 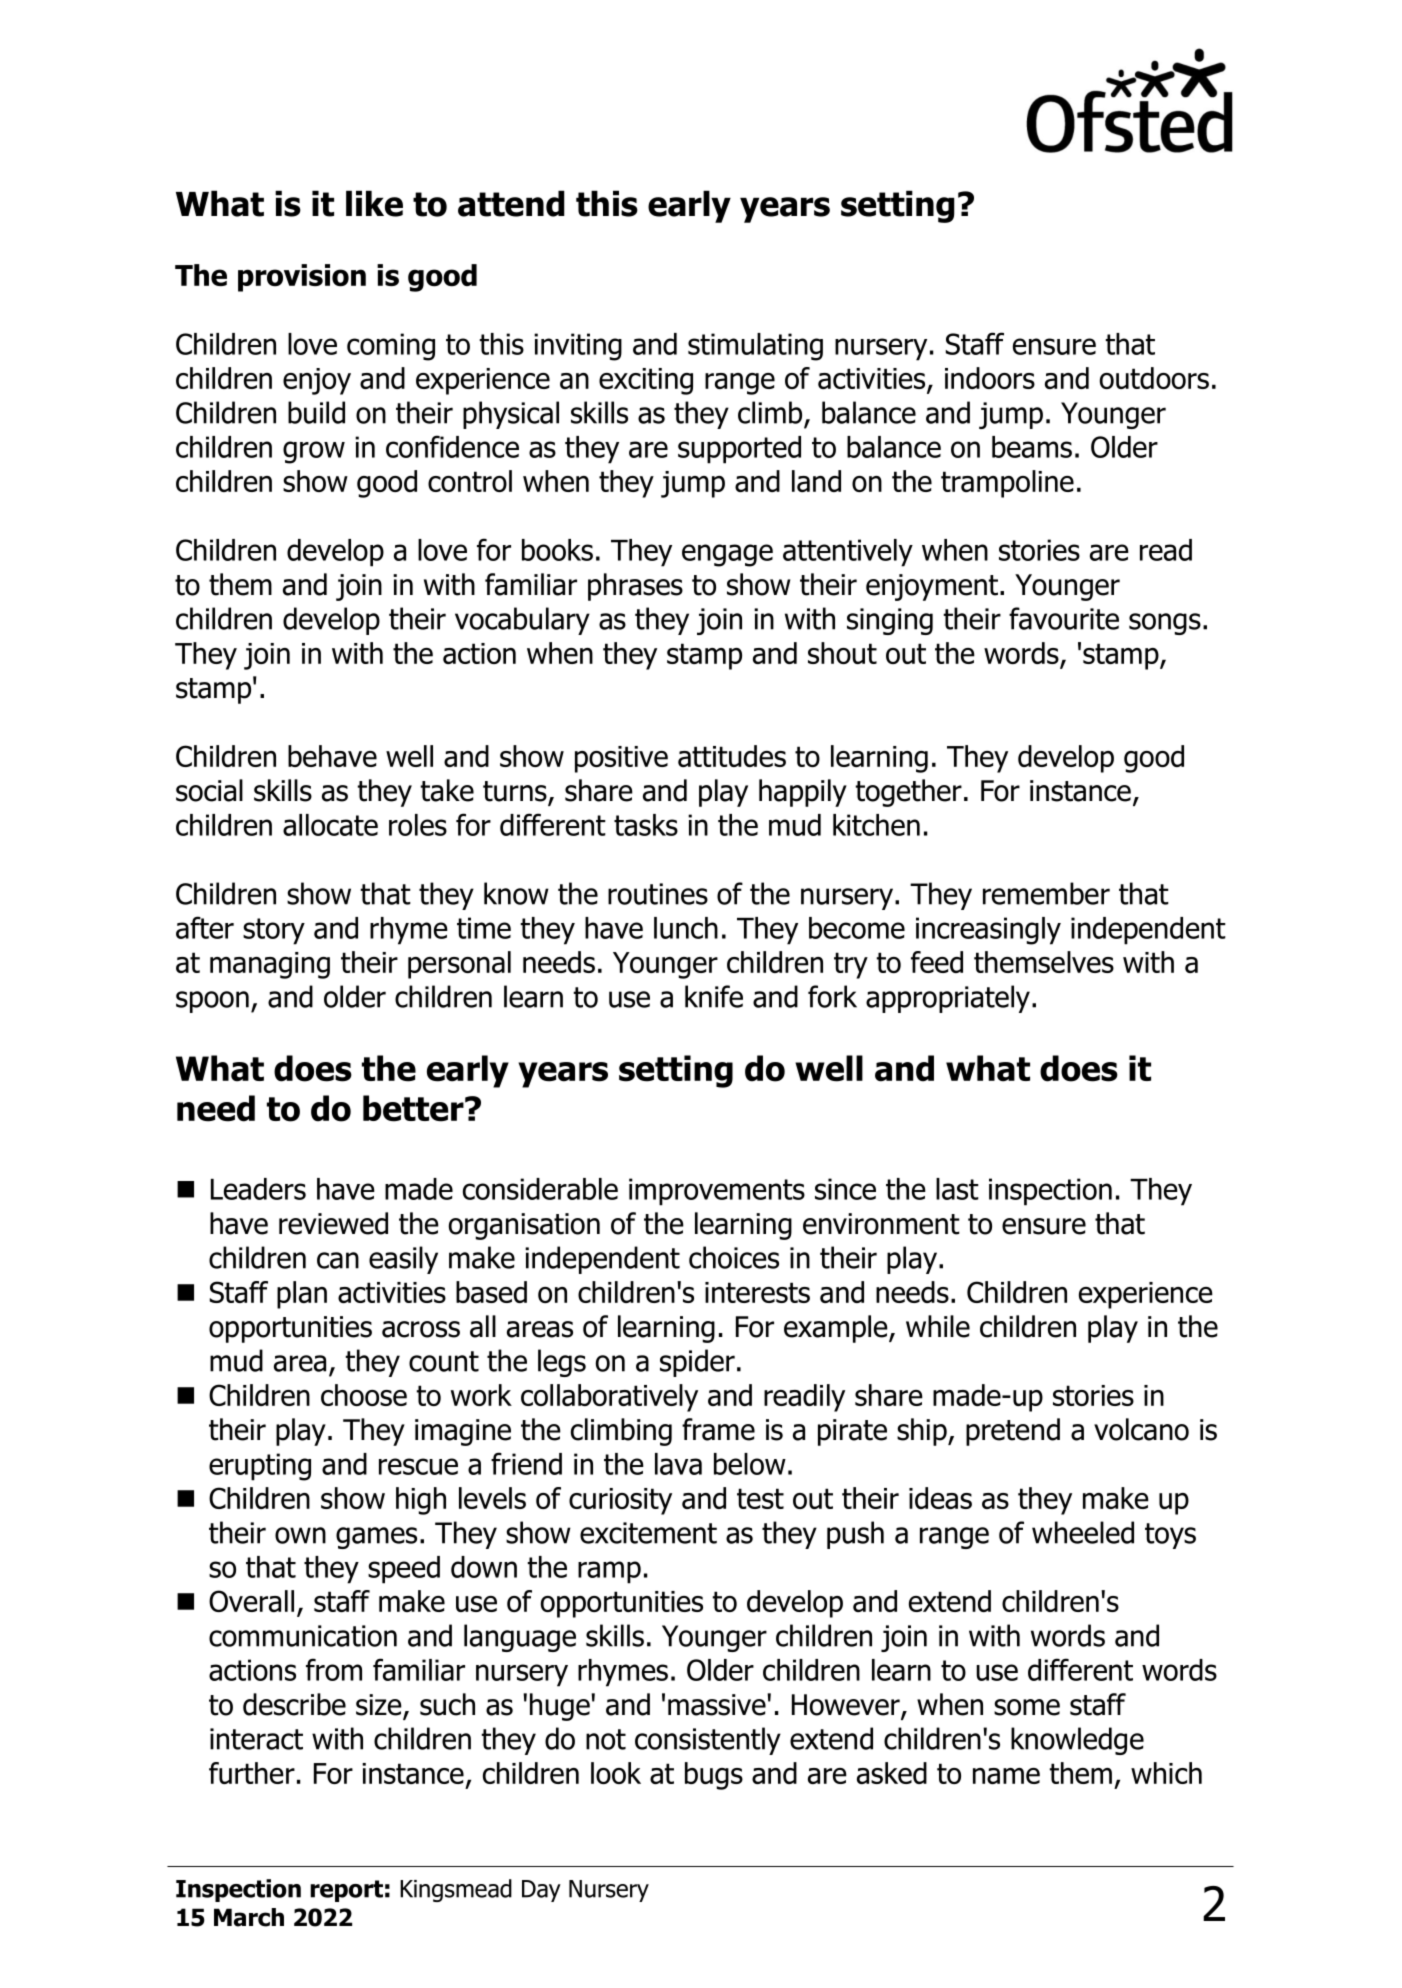 I want to click on appropriately, so click(x=948, y=999).
